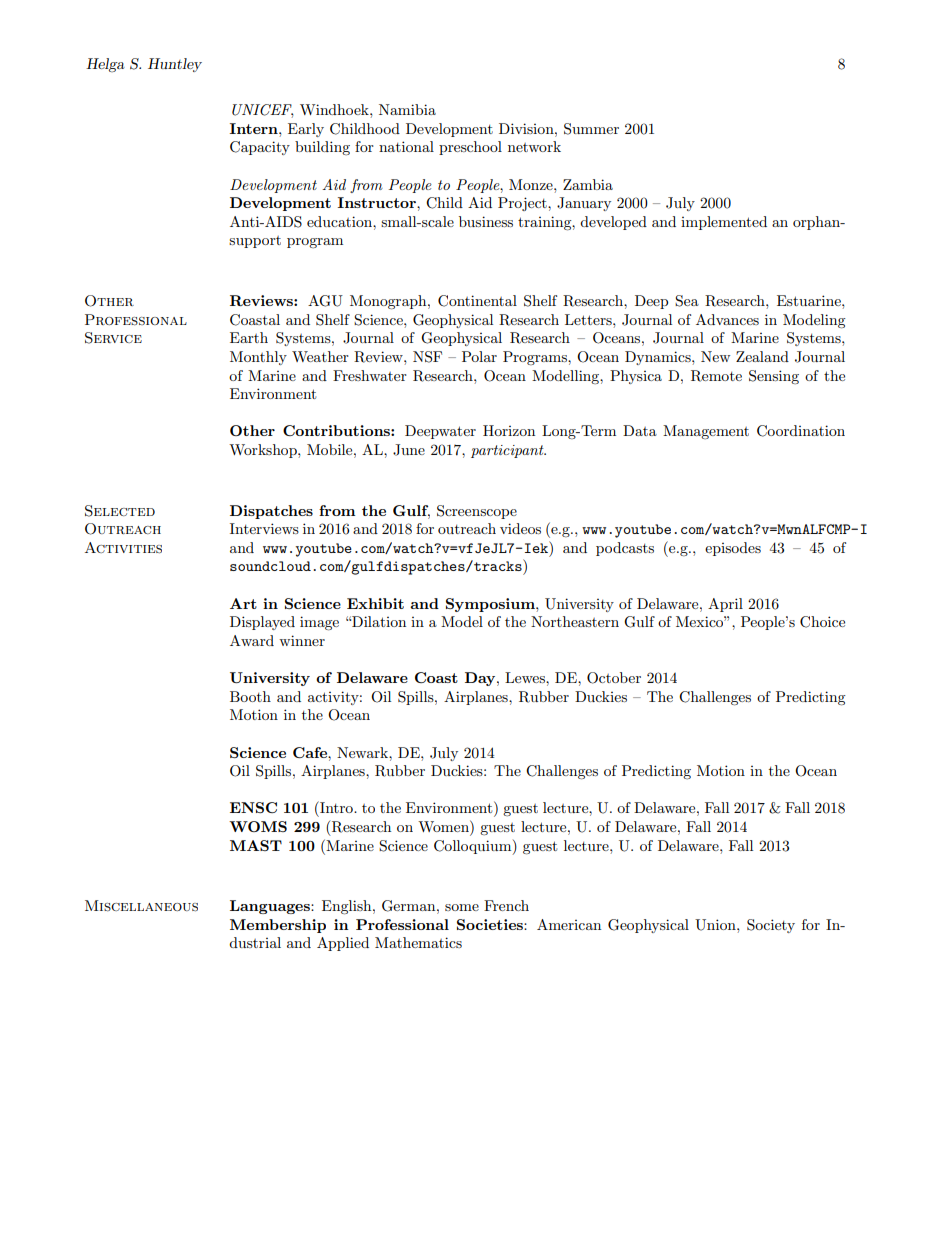 This screenshot has width=952, height=1233. What do you see at coordinates (252, 640) in the screenshot?
I see `Award` at bounding box center [252, 640].
